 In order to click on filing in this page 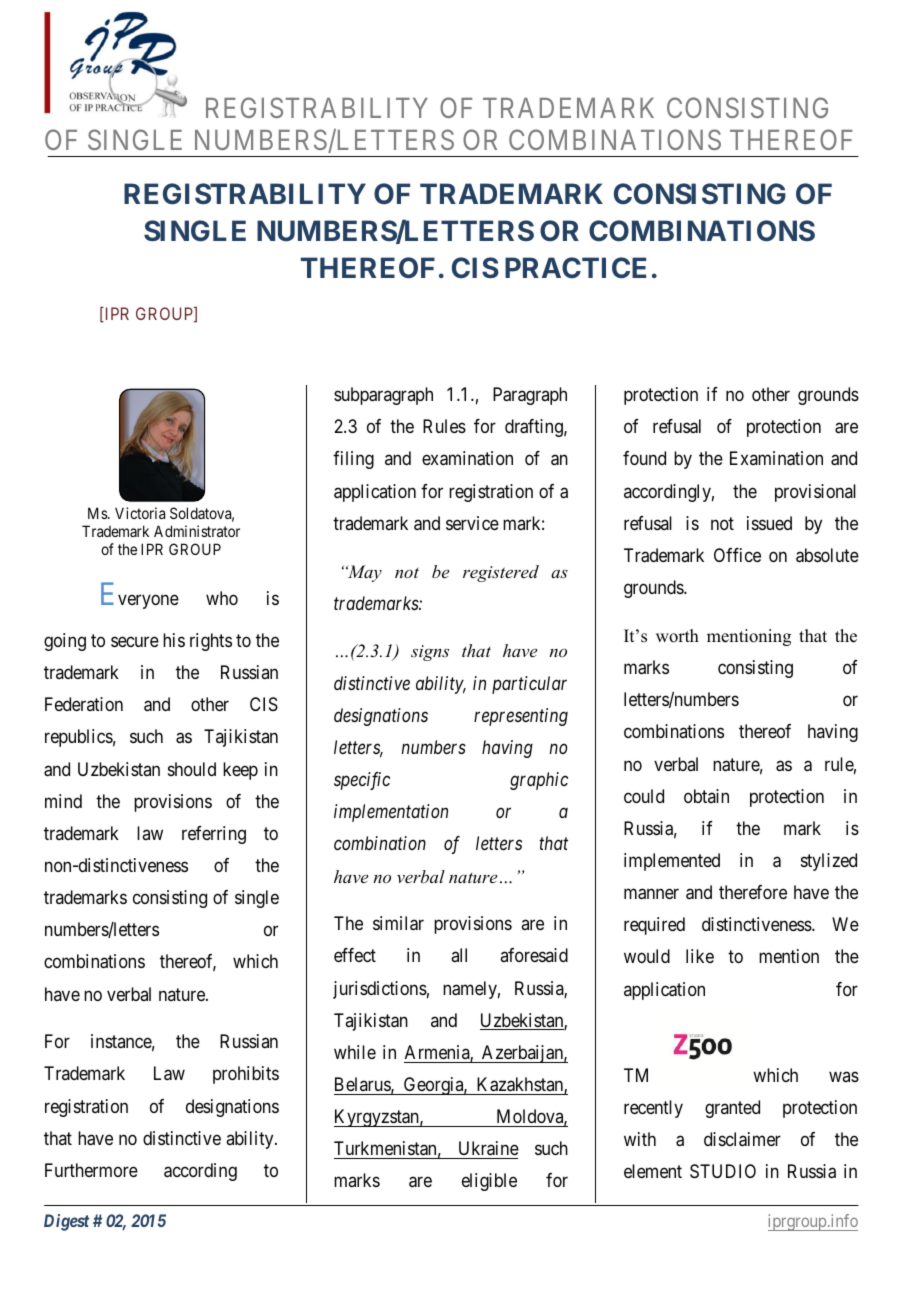, I will do `click(353, 460)`.
